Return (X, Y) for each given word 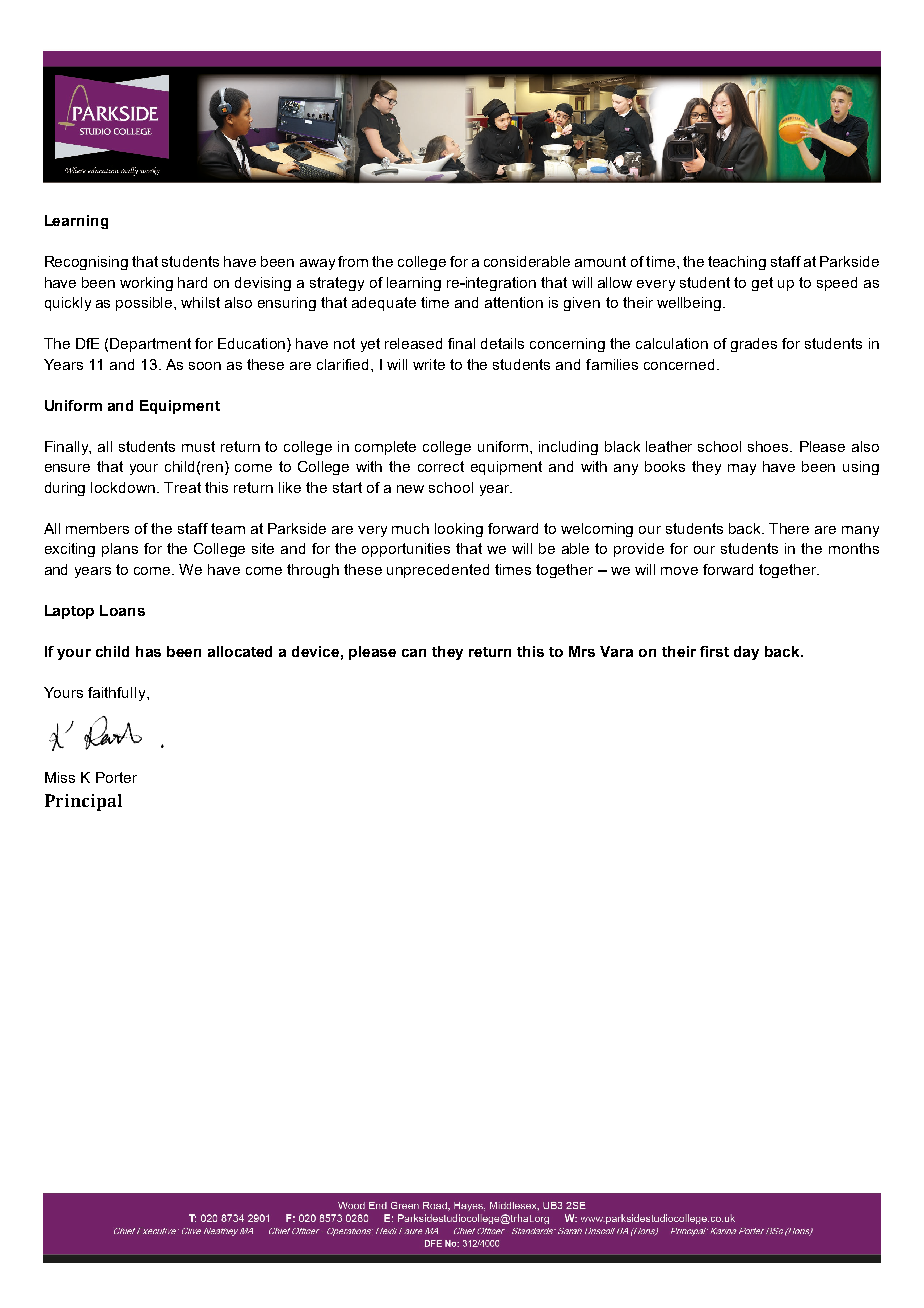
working (146, 284)
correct (441, 466)
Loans (122, 610)
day (746, 653)
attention (514, 302)
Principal (83, 802)
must (198, 446)
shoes (769, 446)
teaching (737, 263)
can (414, 653)
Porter (116, 777)
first (714, 651)
